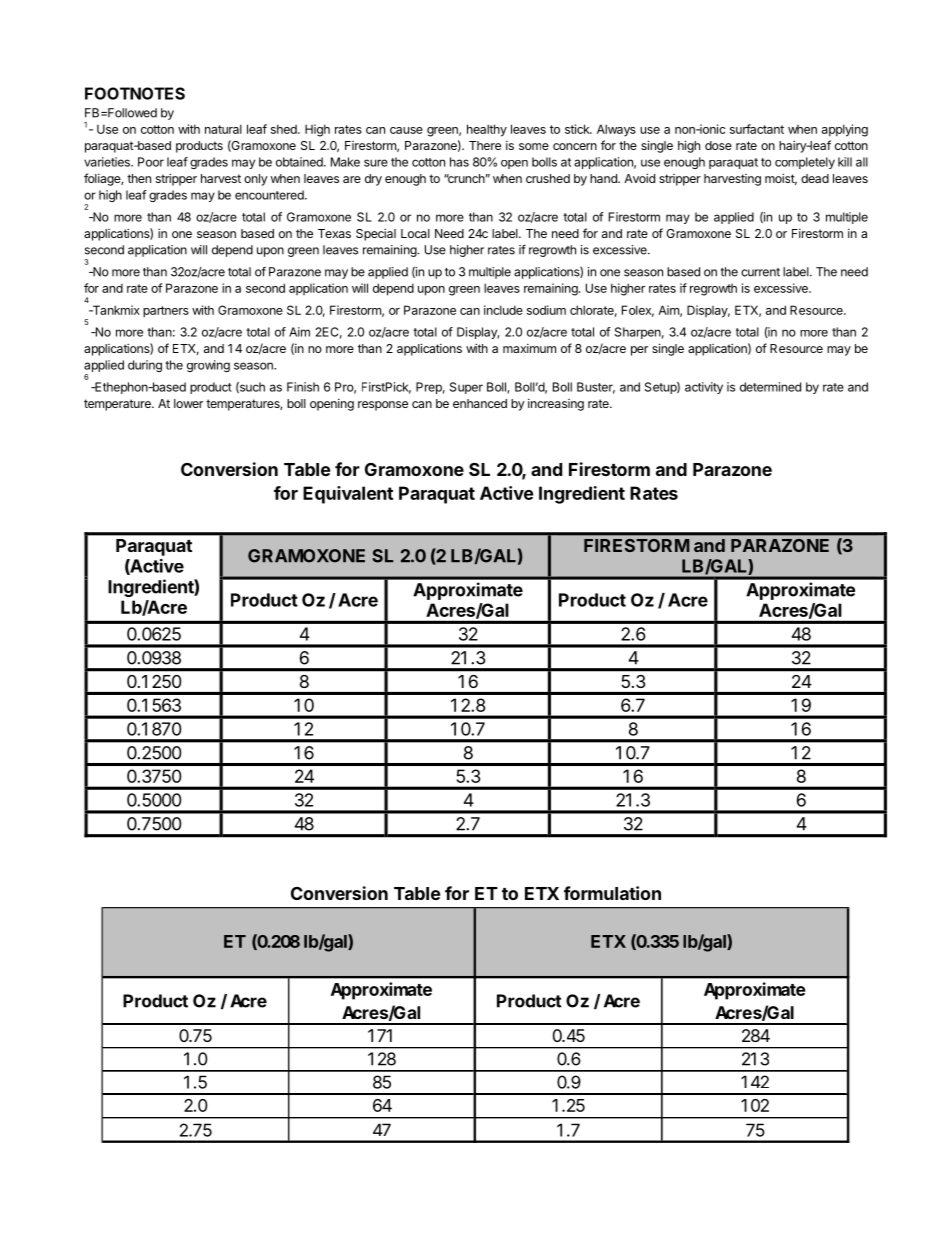  I want to click on enhanced, so click(480, 403).
